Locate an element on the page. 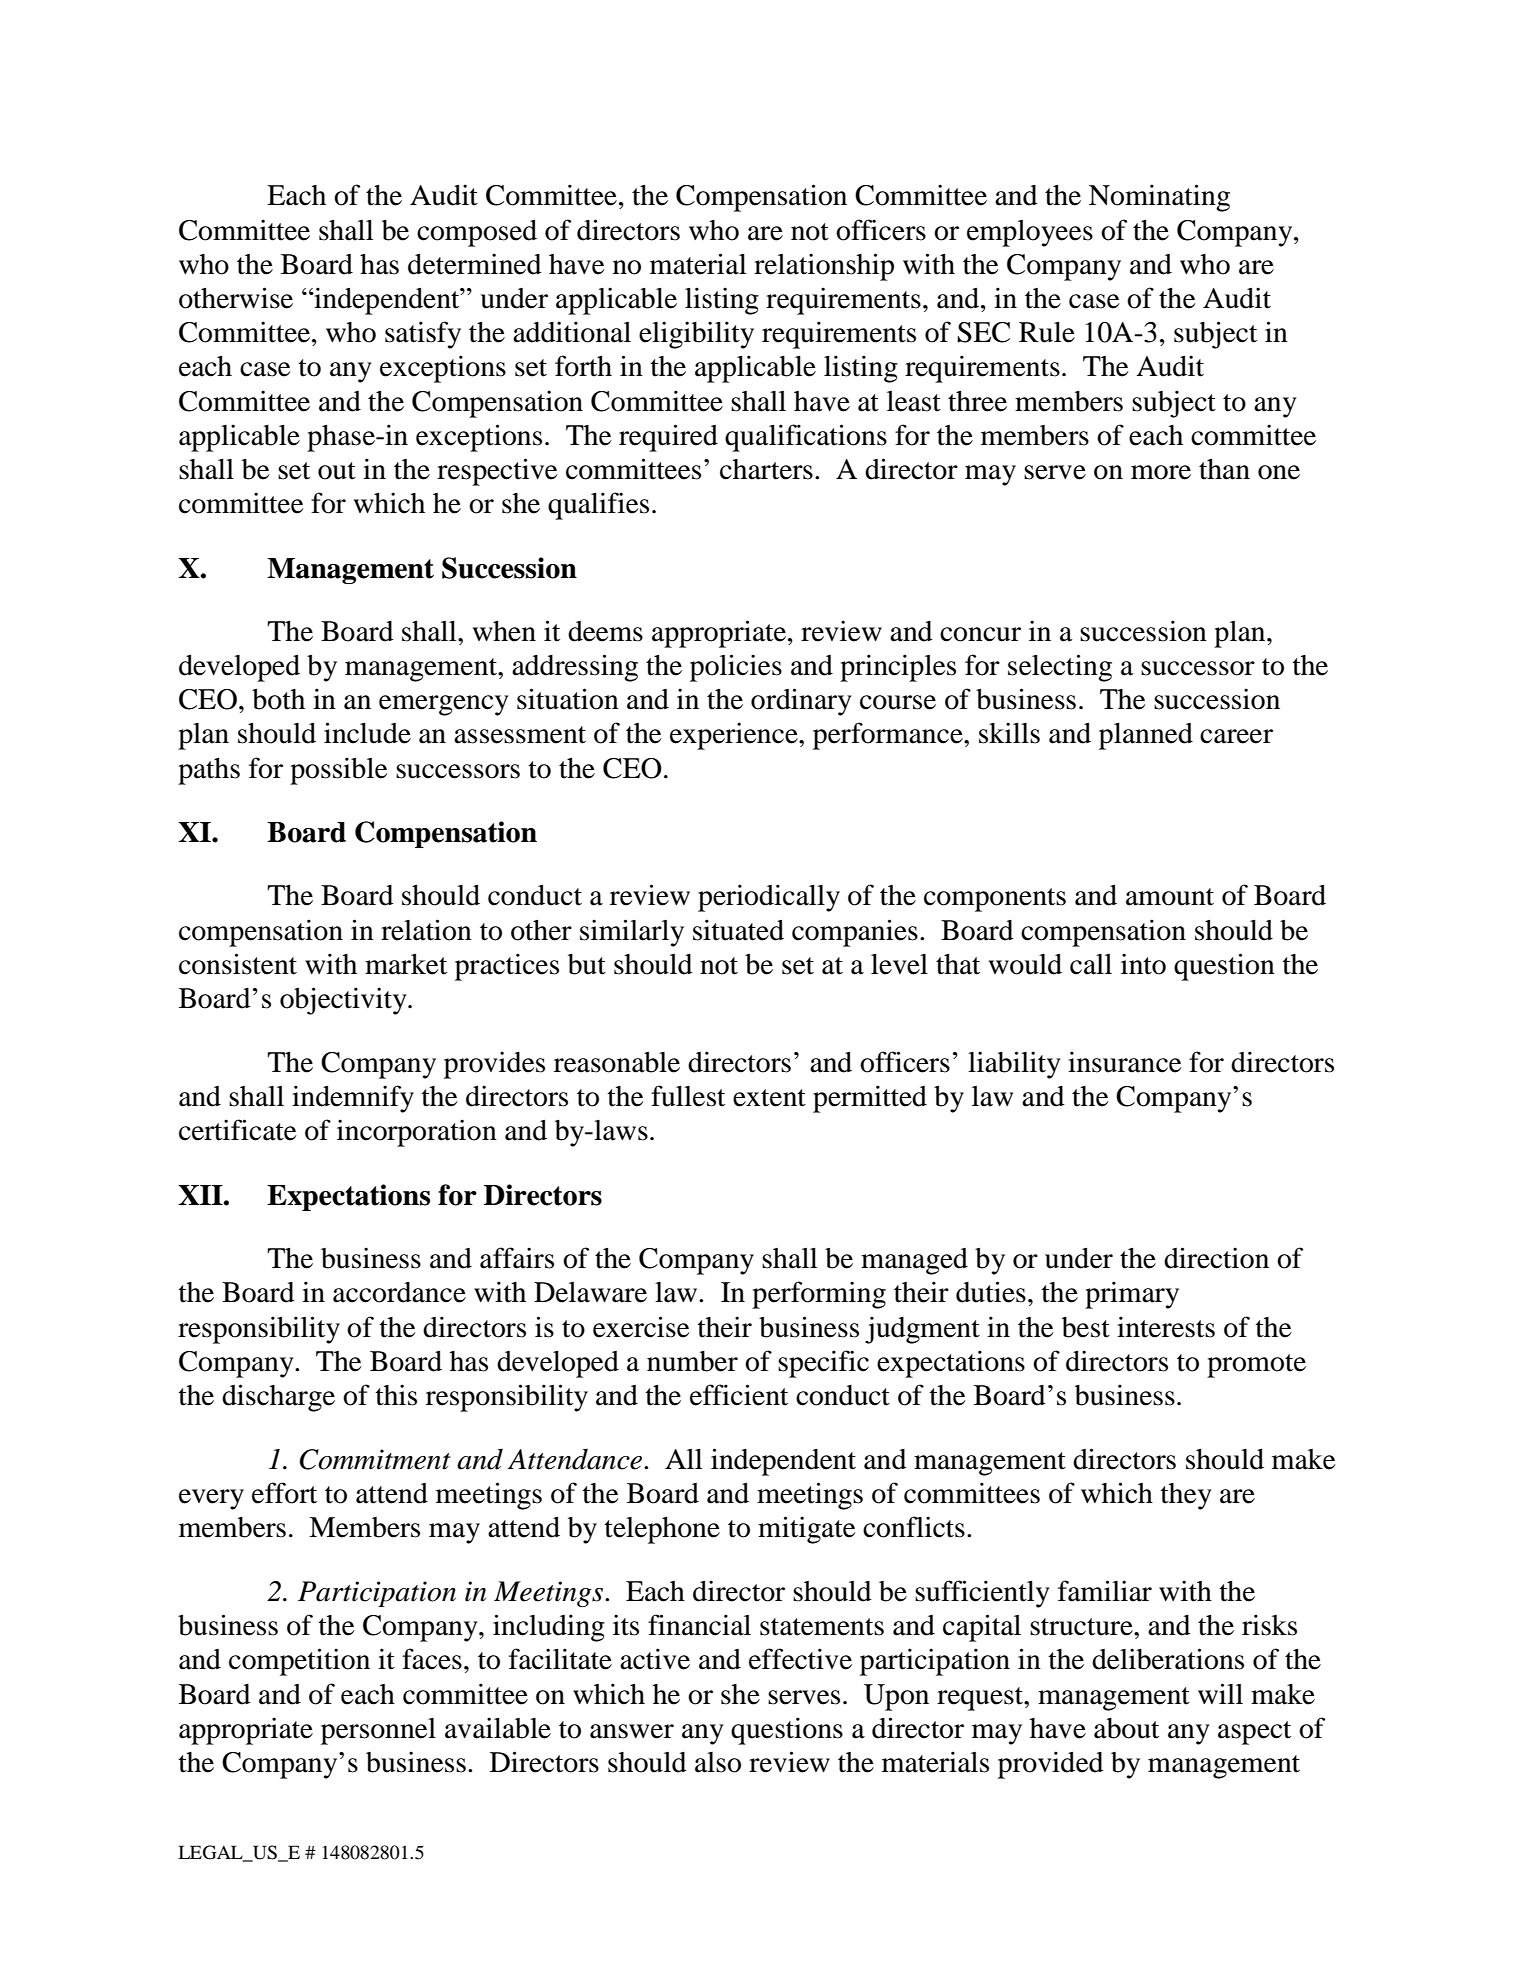 The width and height of the page is (1516, 1962). into is located at coordinates (1143, 964).
